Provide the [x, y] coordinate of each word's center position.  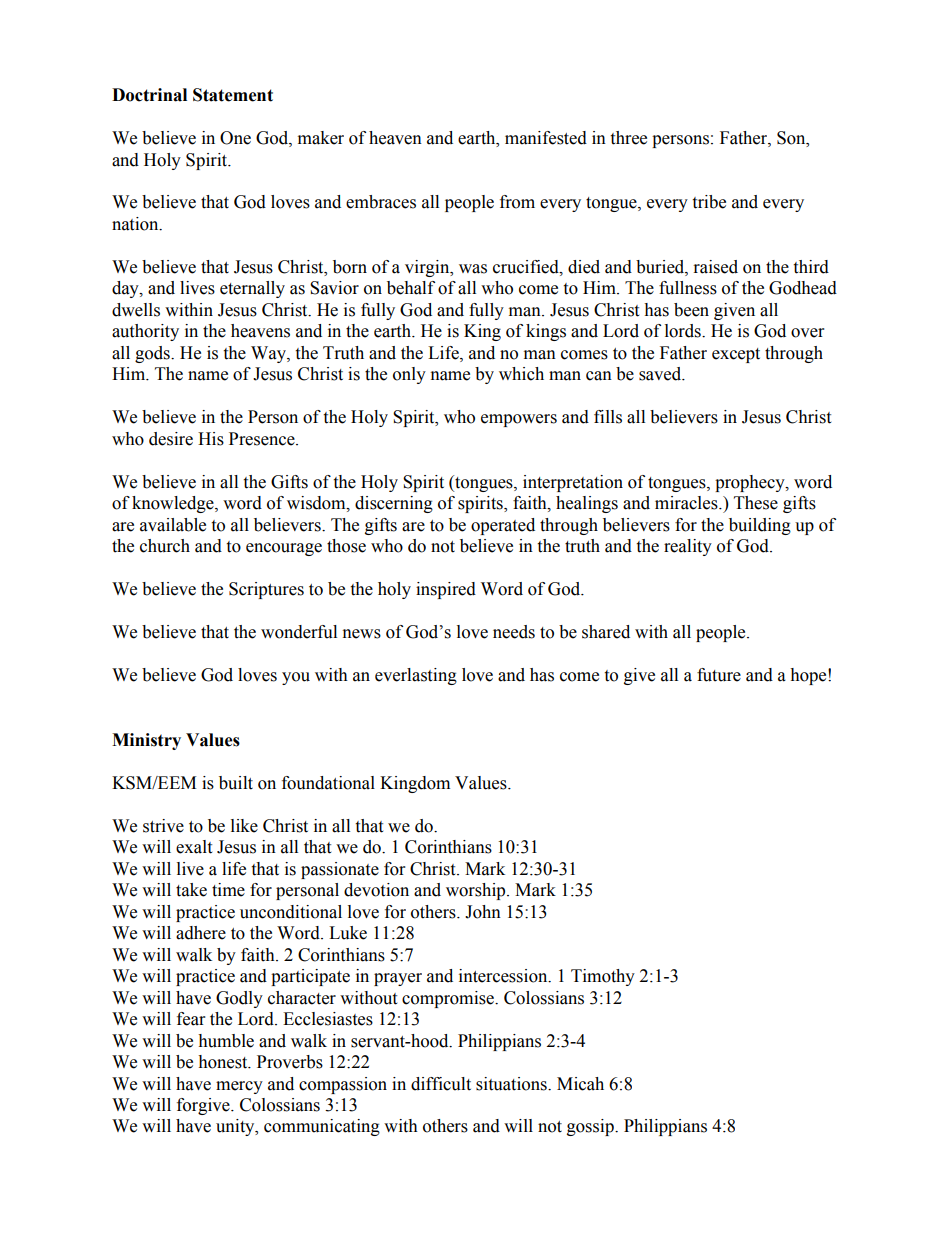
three [628, 138]
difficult [441, 1084]
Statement [233, 95]
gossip [591, 1127]
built [236, 783]
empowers [519, 420]
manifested [546, 138]
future [719, 675]
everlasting [416, 676]
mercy [239, 1087]
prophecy [751, 483]
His [211, 439]
